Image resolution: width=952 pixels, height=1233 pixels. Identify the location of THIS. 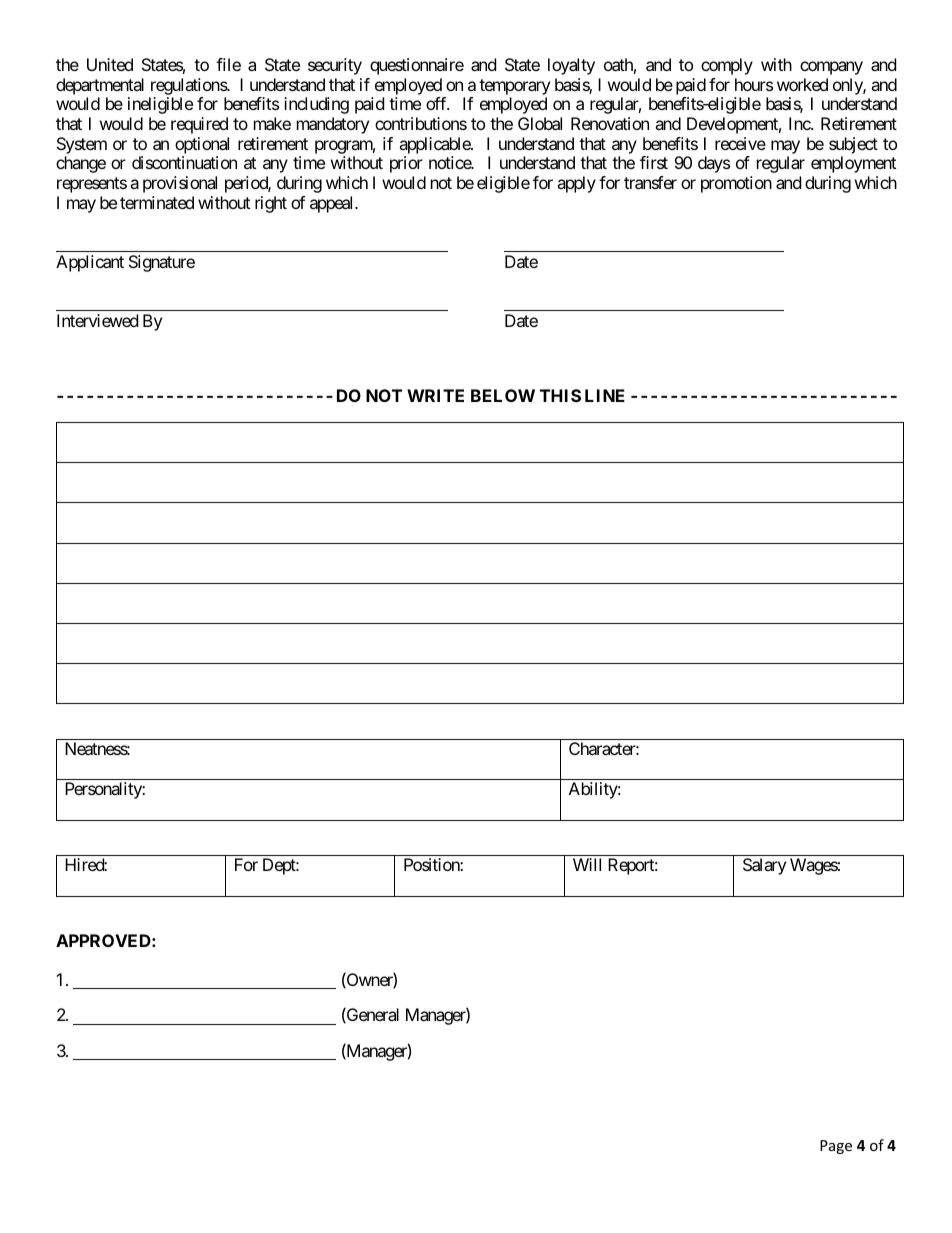
(560, 395).
